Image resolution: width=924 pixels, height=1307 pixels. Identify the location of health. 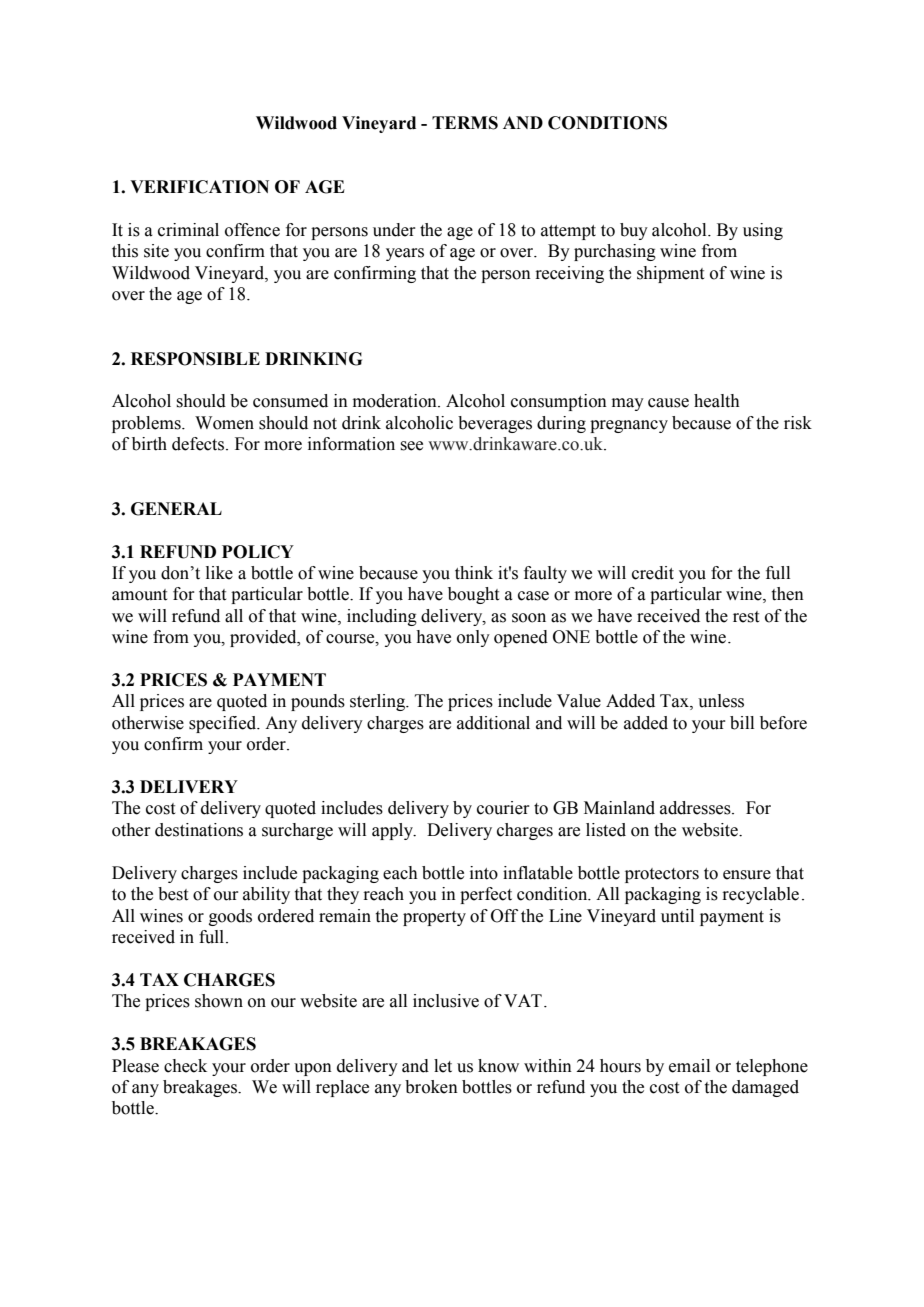
(717, 401).
